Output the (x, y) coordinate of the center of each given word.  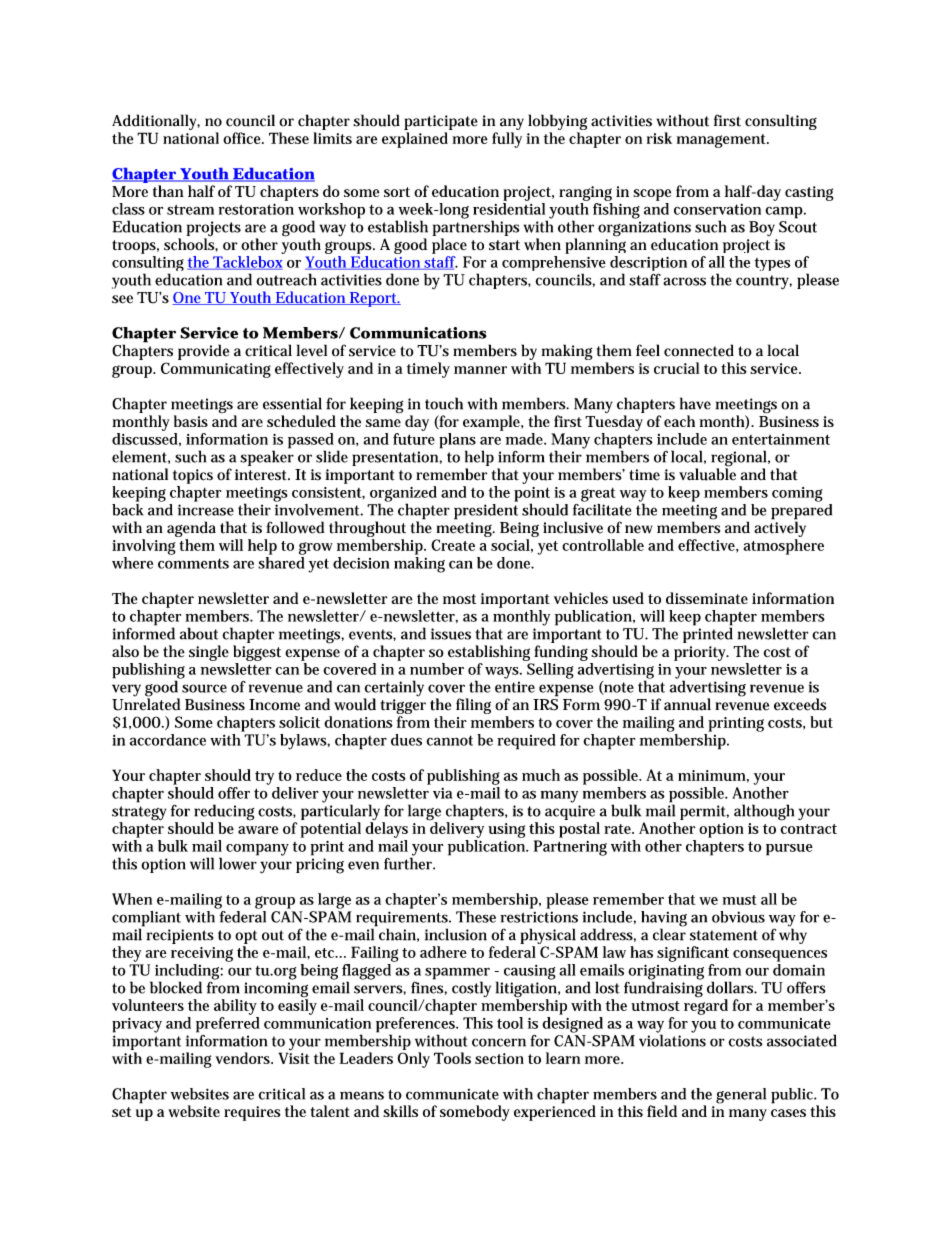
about (199, 633)
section (499, 1058)
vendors (244, 1058)
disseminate (707, 598)
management (723, 141)
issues (451, 634)
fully (507, 140)
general (741, 1096)
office (243, 138)
